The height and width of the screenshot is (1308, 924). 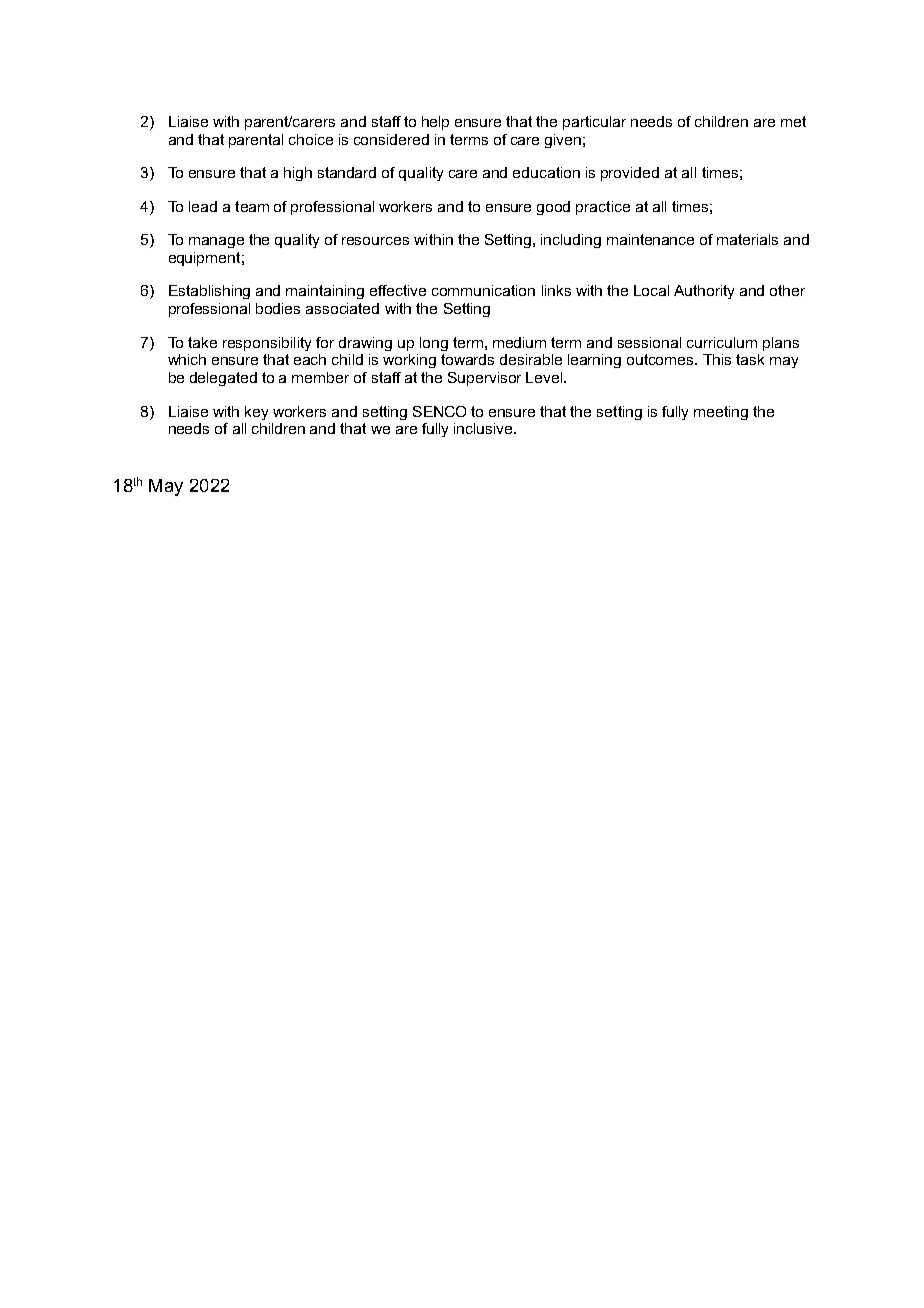 I want to click on Establishing, so click(x=209, y=292).
